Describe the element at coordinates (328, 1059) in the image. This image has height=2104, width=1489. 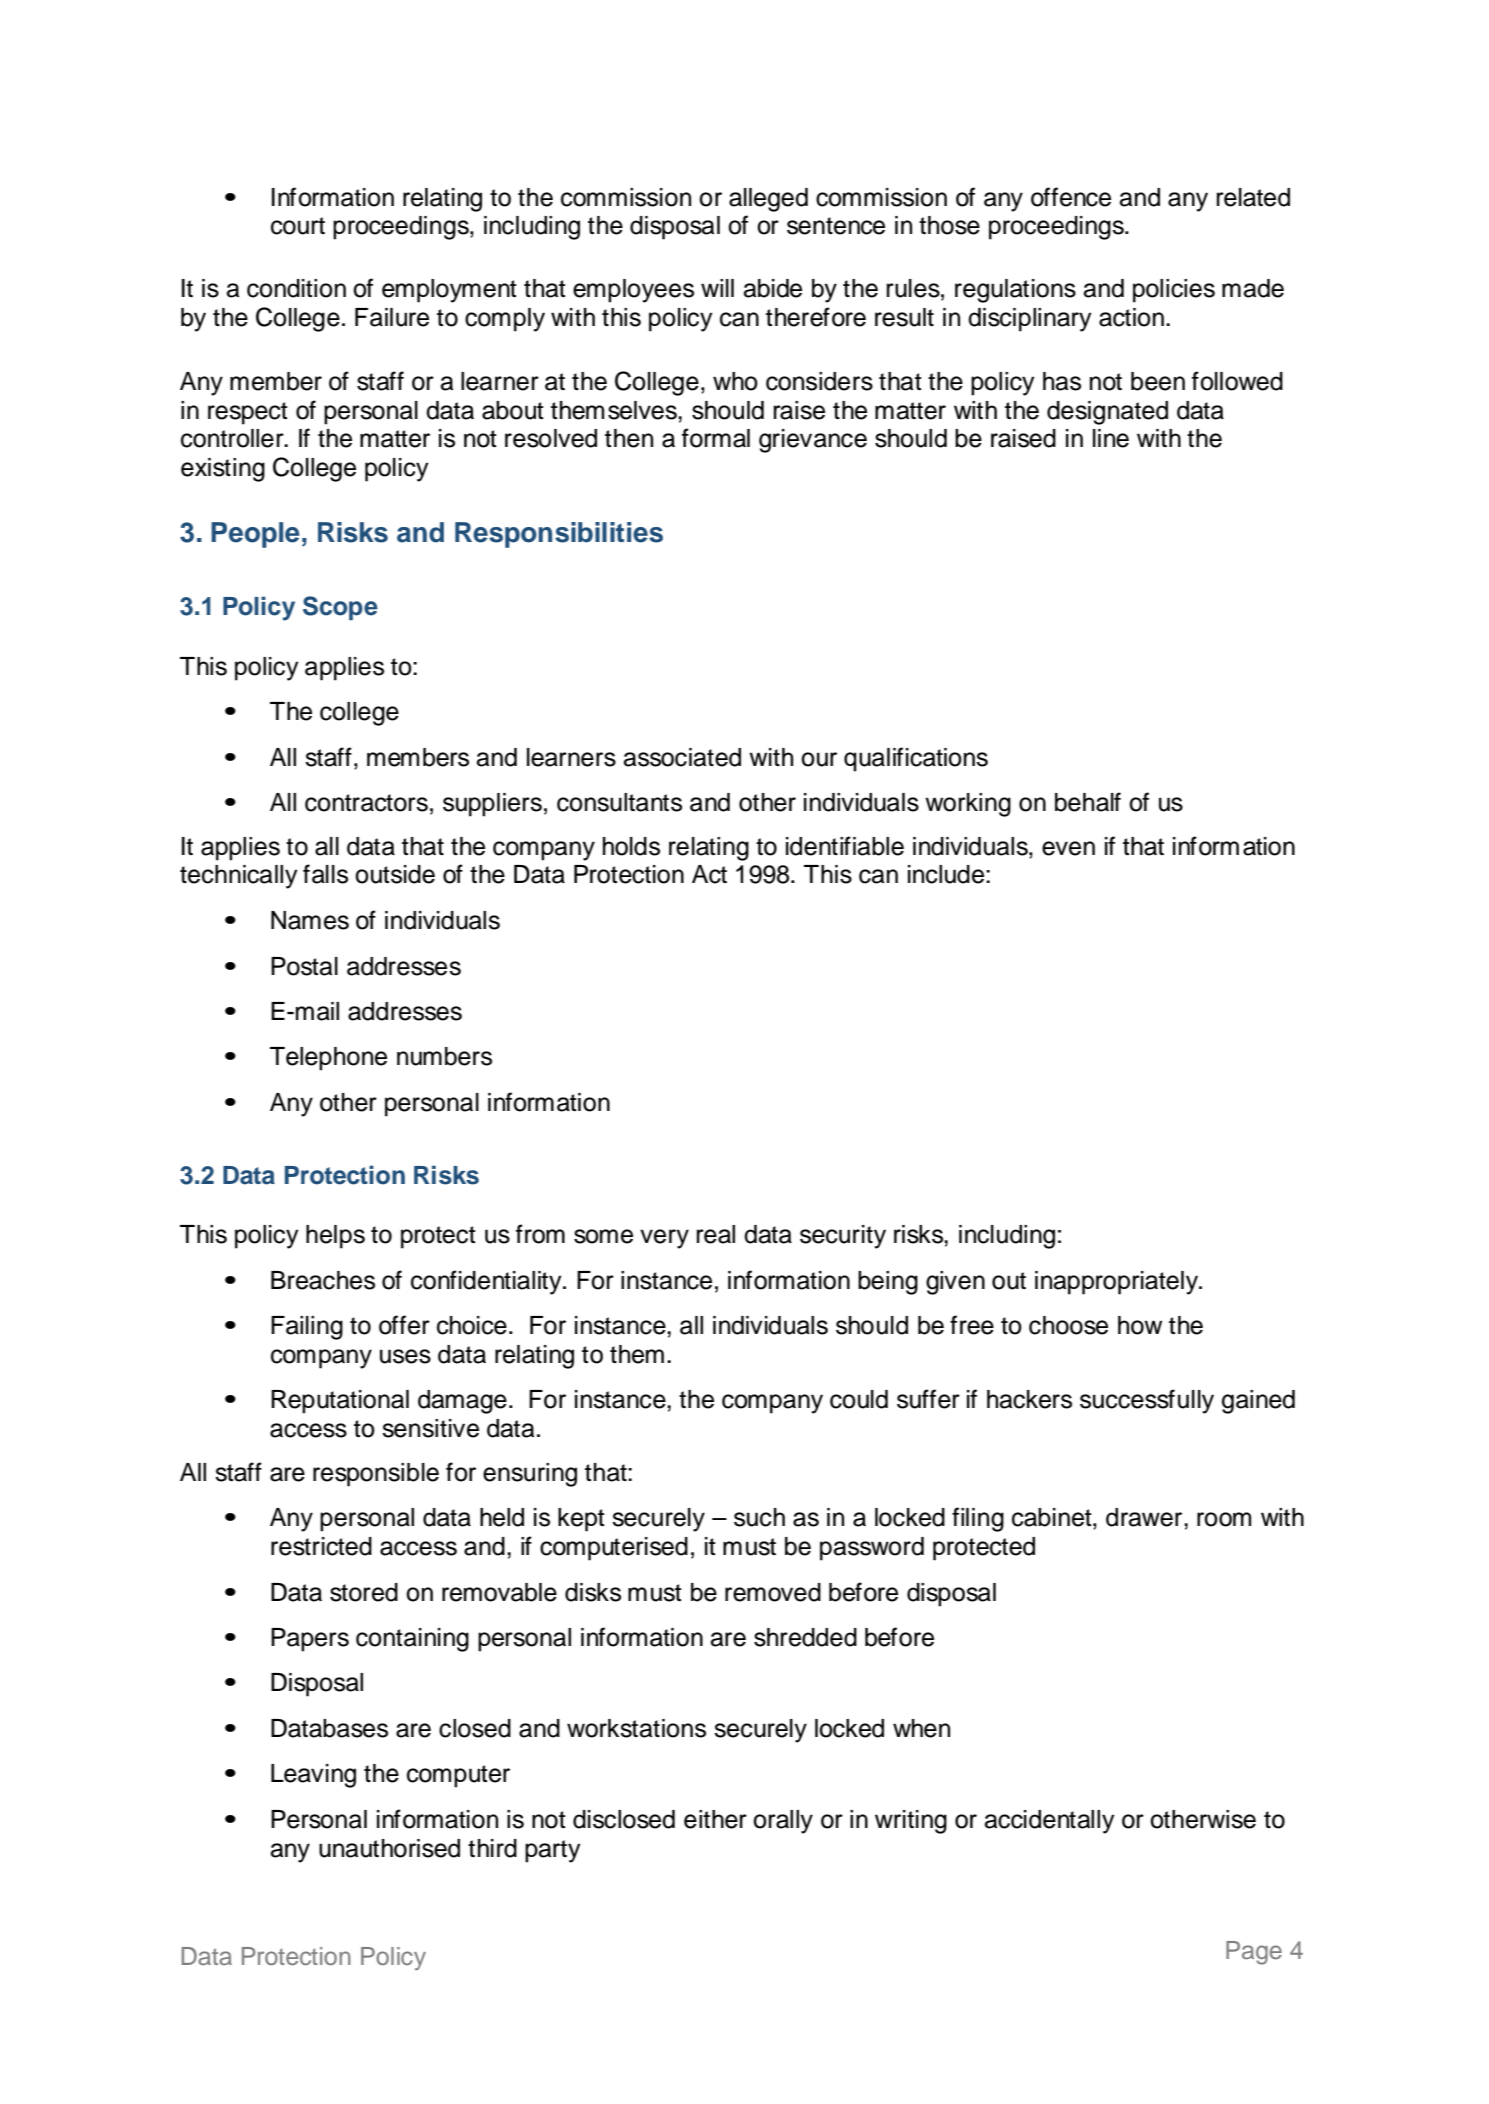
I see `Telephone` at that location.
